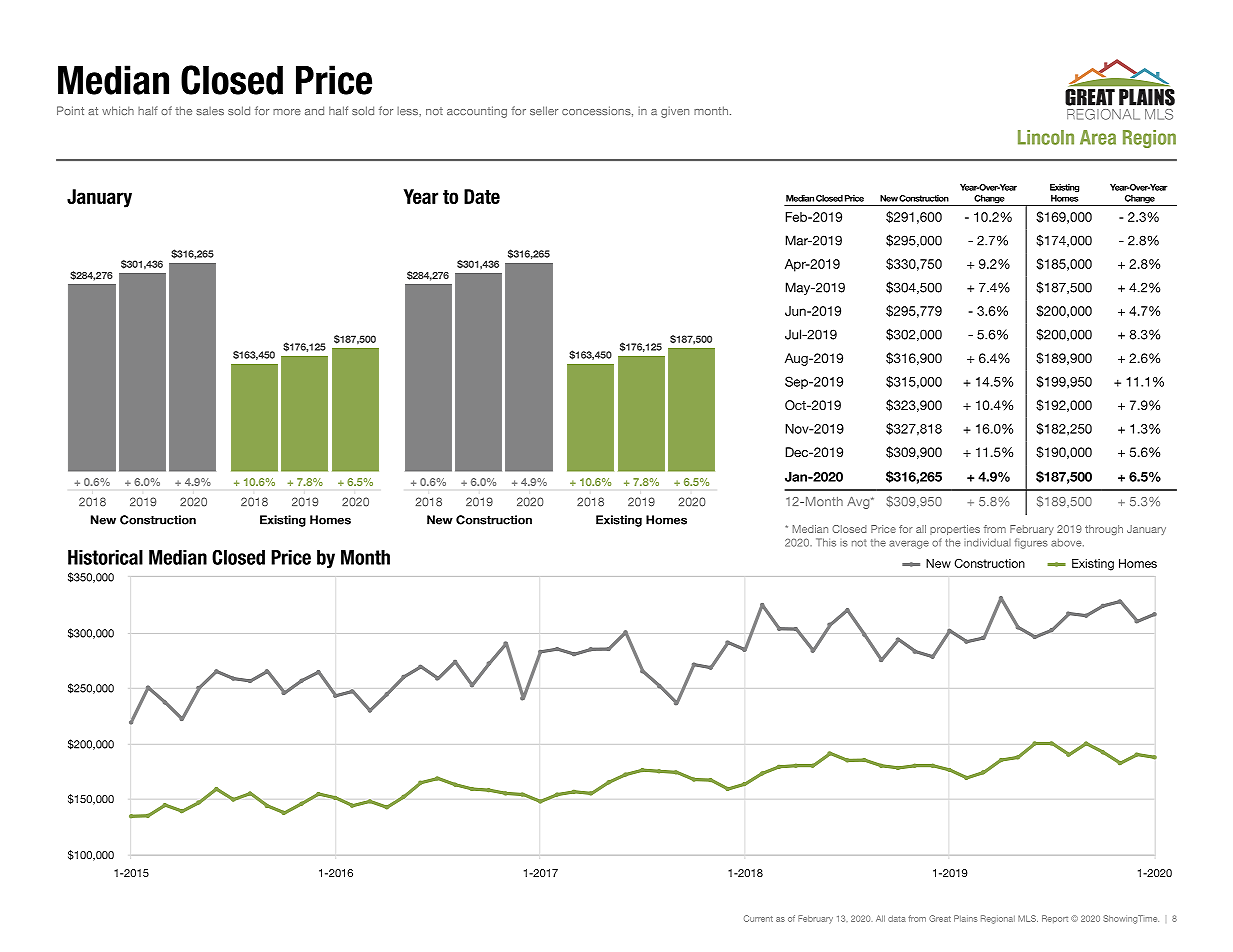 This document has height=952, width=1233. What do you see at coordinates (1046, 137) in the document?
I see `Lincoln` at bounding box center [1046, 137].
